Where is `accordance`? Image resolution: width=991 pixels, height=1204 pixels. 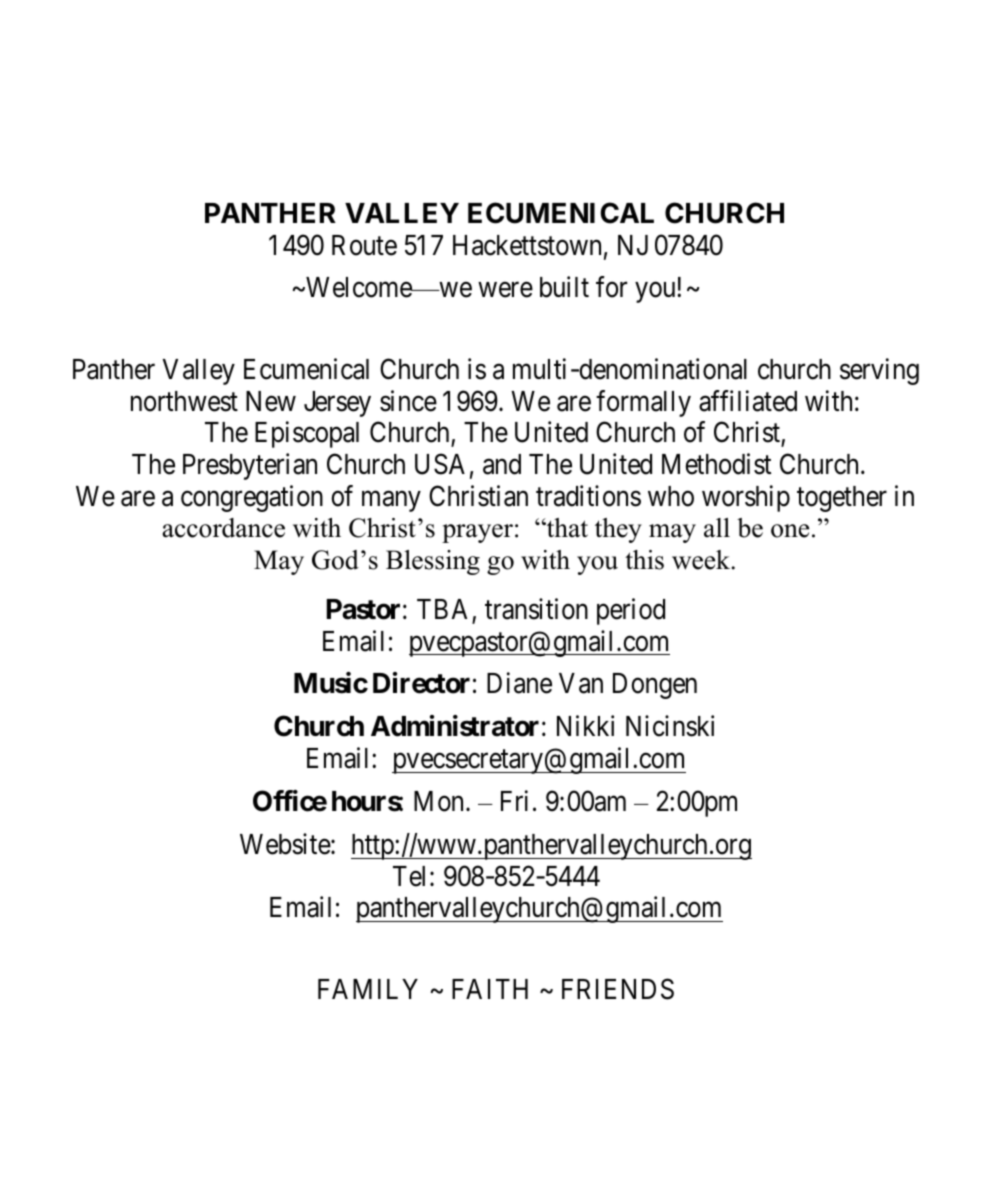
accordance is located at coordinates (223, 528).
